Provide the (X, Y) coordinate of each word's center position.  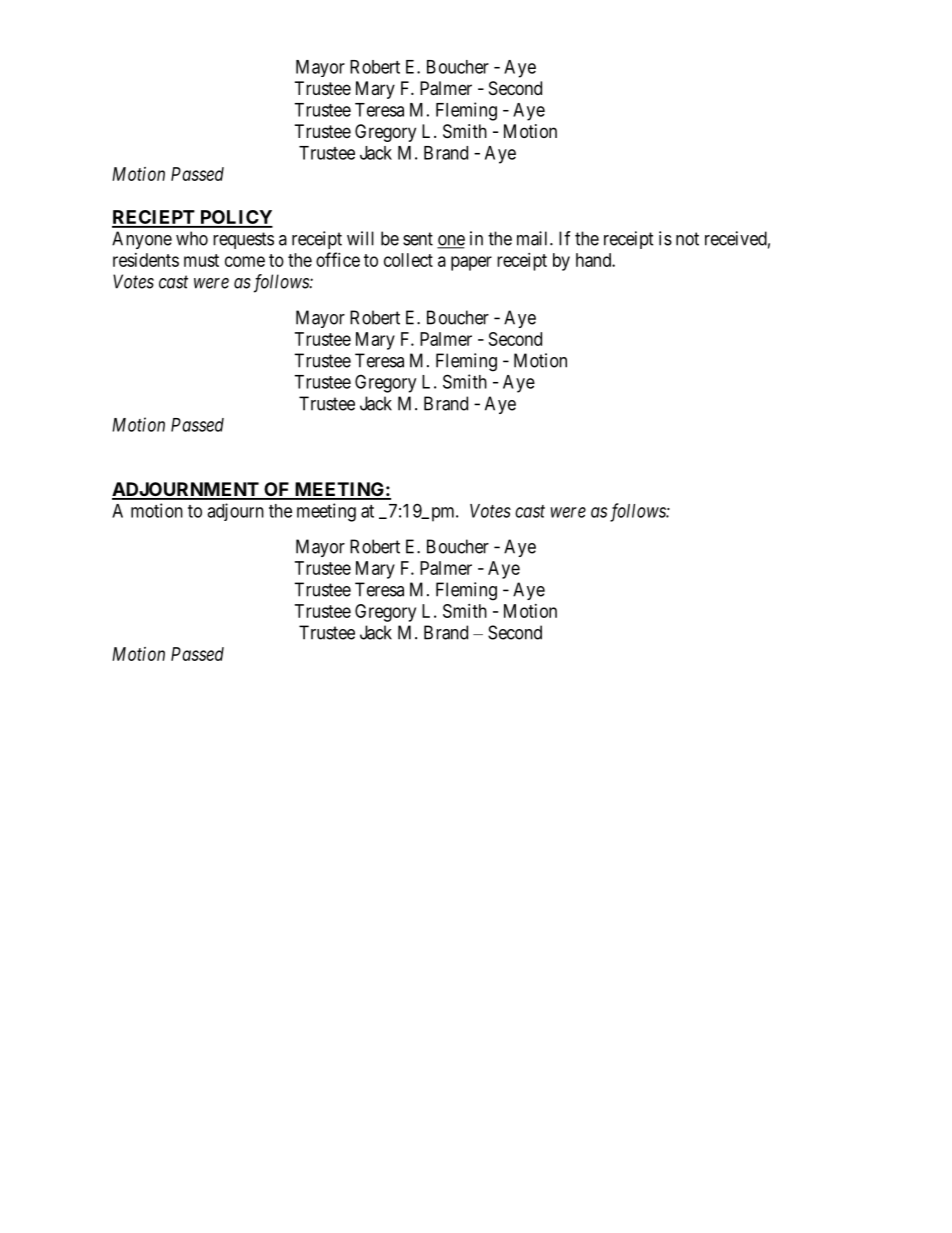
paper (471, 263)
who (192, 238)
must (201, 260)
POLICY (235, 218)
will (360, 238)
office (338, 259)
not (687, 239)
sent (418, 239)
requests (243, 240)
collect (408, 260)
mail (534, 238)
